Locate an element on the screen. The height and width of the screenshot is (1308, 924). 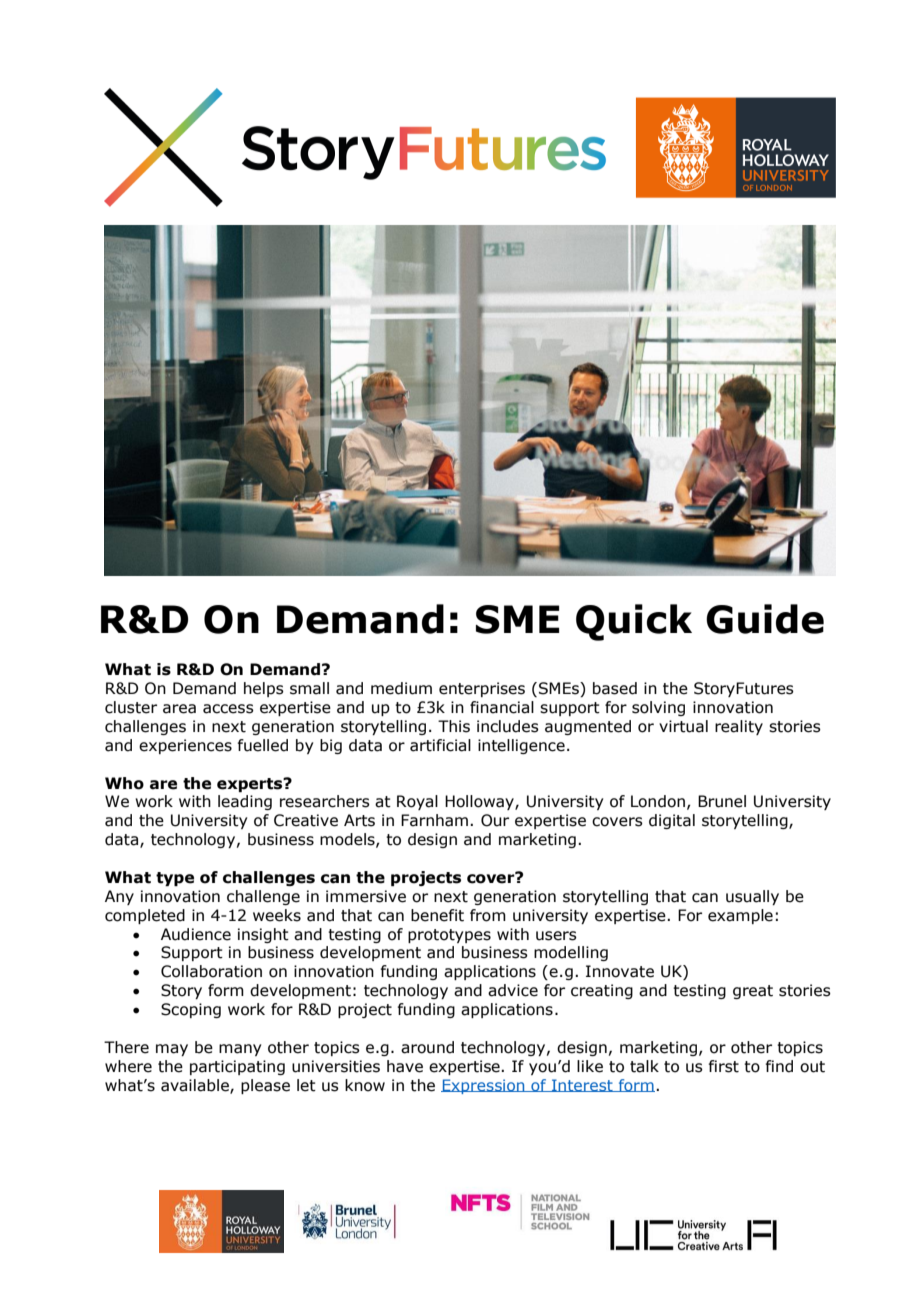
reality is located at coordinates (739, 727).
